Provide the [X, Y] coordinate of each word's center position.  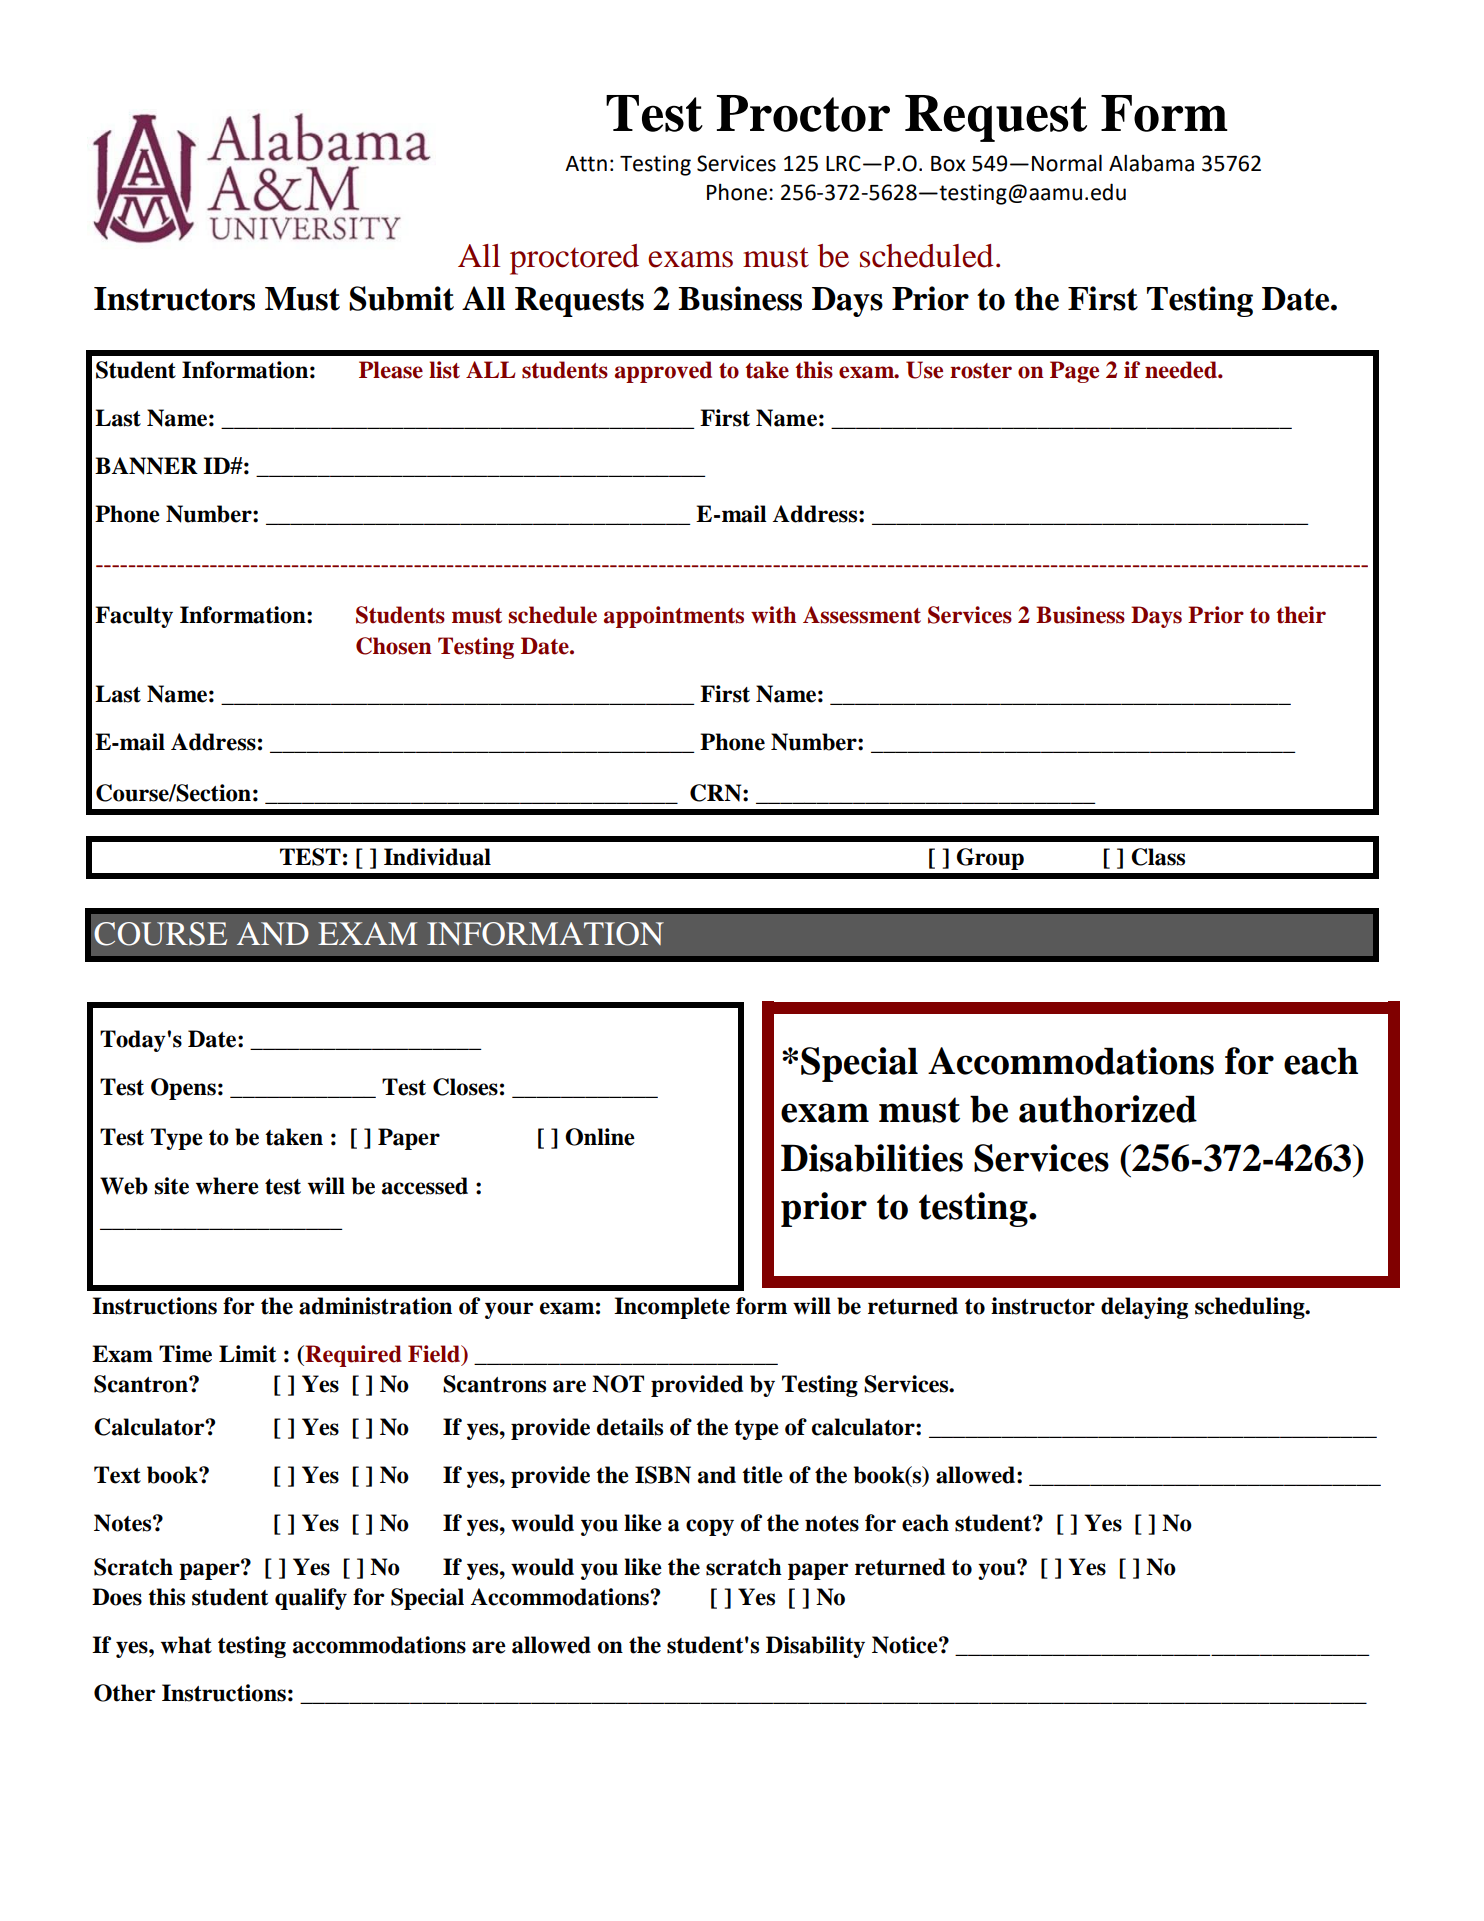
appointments [674, 617]
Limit [247, 1354]
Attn [586, 164]
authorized [1108, 1109]
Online [600, 1137]
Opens [183, 1089]
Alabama [1151, 163]
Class [1158, 857]
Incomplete [672, 1308]
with [773, 615]
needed [1182, 370]
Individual [437, 857]
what [186, 1645]
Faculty [134, 617]
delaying [1144, 1308]
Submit [401, 298]
